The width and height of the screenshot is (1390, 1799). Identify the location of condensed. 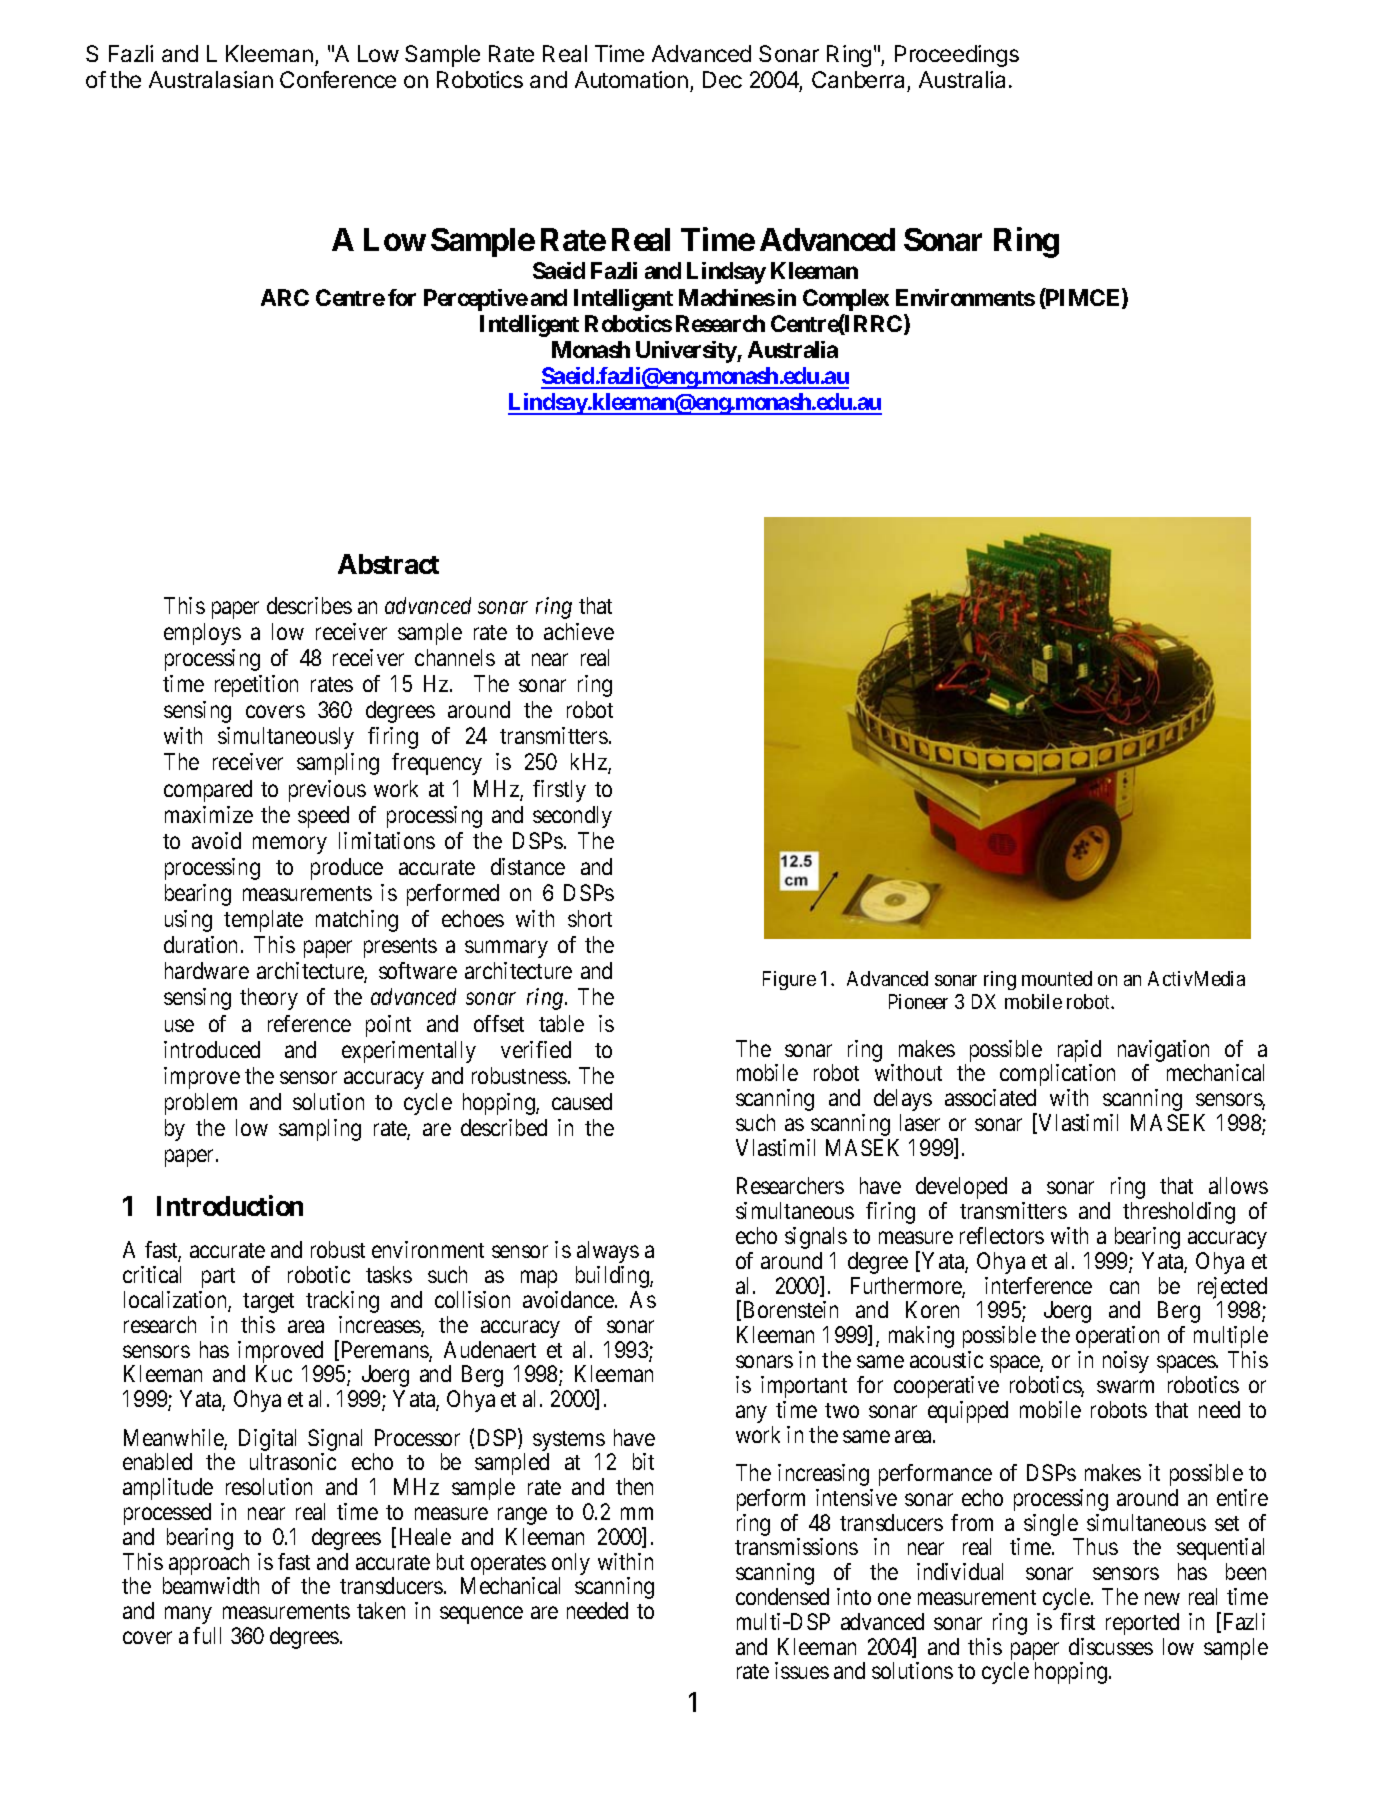
(782, 1596).
